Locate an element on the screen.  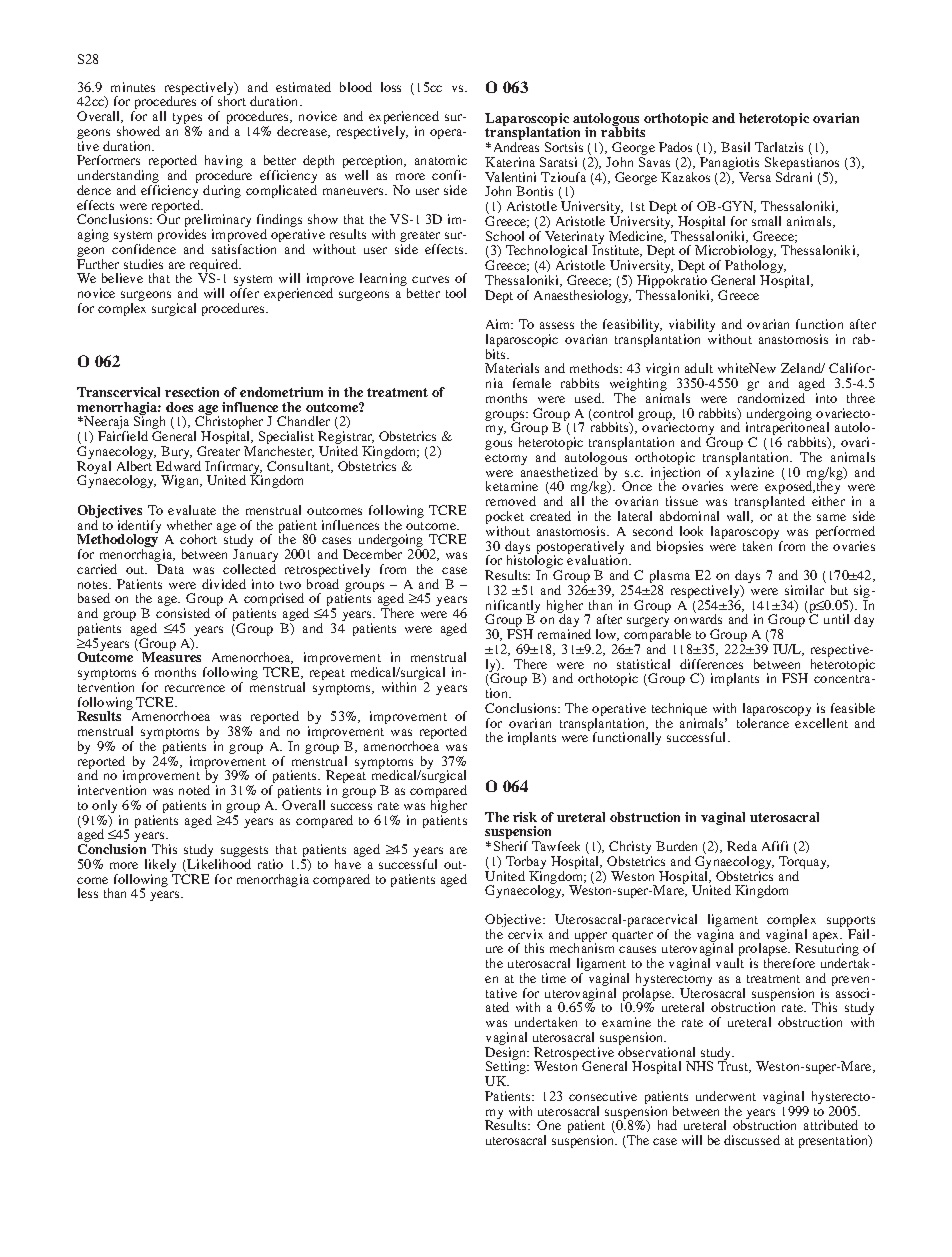
tolerance is located at coordinates (763, 721).
